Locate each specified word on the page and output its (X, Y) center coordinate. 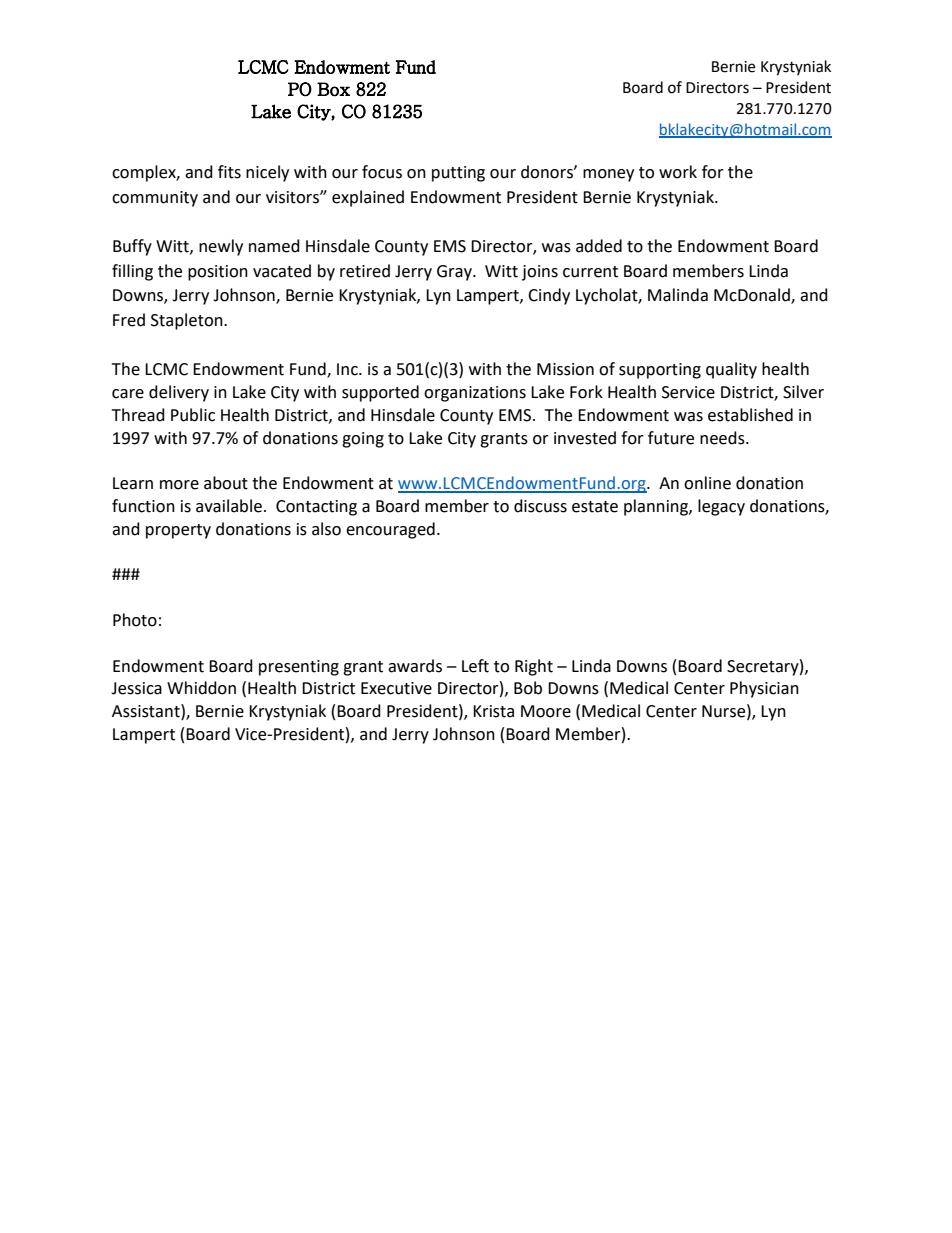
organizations (475, 394)
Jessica (136, 688)
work (678, 172)
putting (458, 174)
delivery (179, 393)
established (750, 415)
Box (333, 89)
